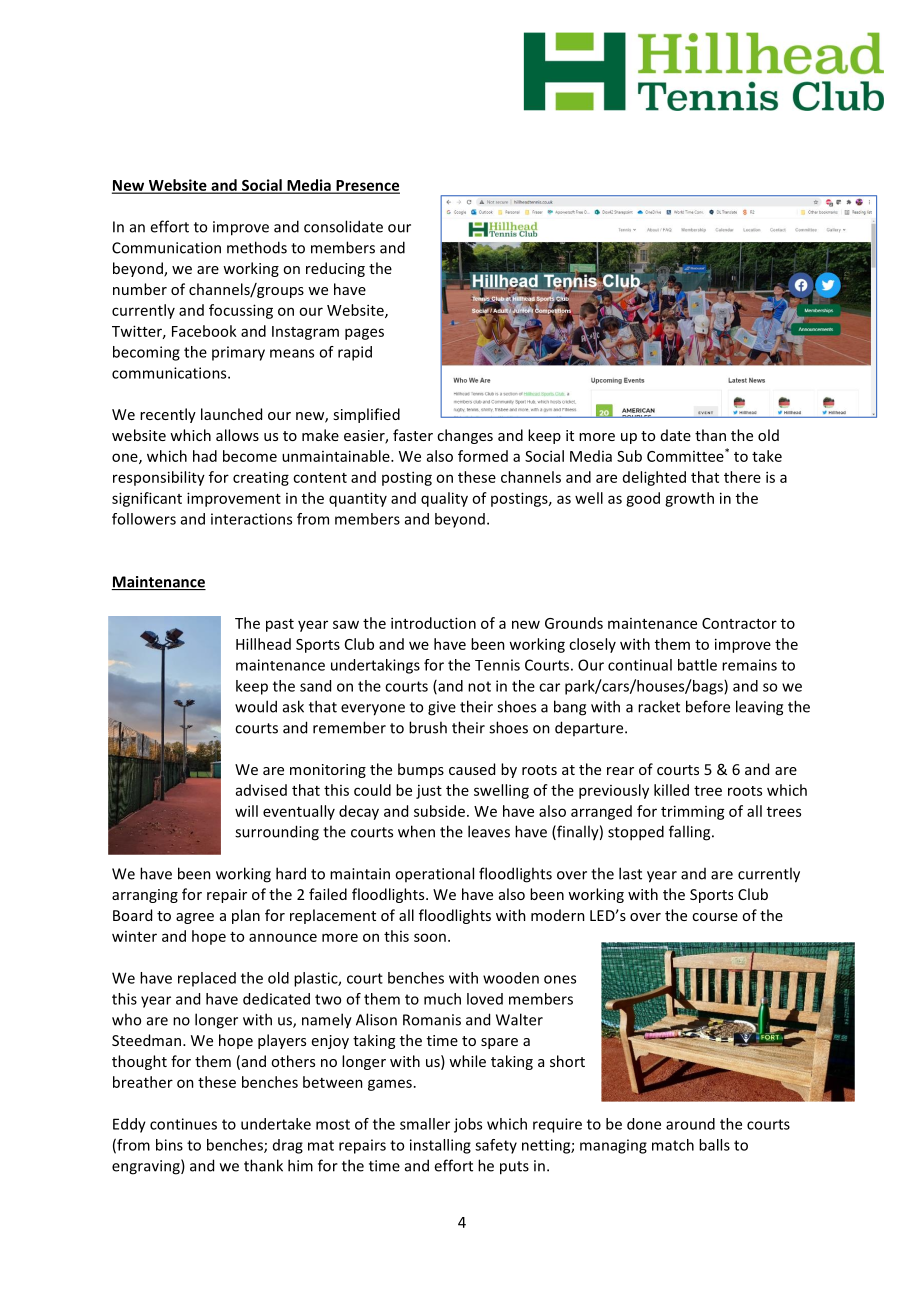 The width and height of the document is (924, 1308). Describe the element at coordinates (479, 686) in the document. I see `not` at that location.
